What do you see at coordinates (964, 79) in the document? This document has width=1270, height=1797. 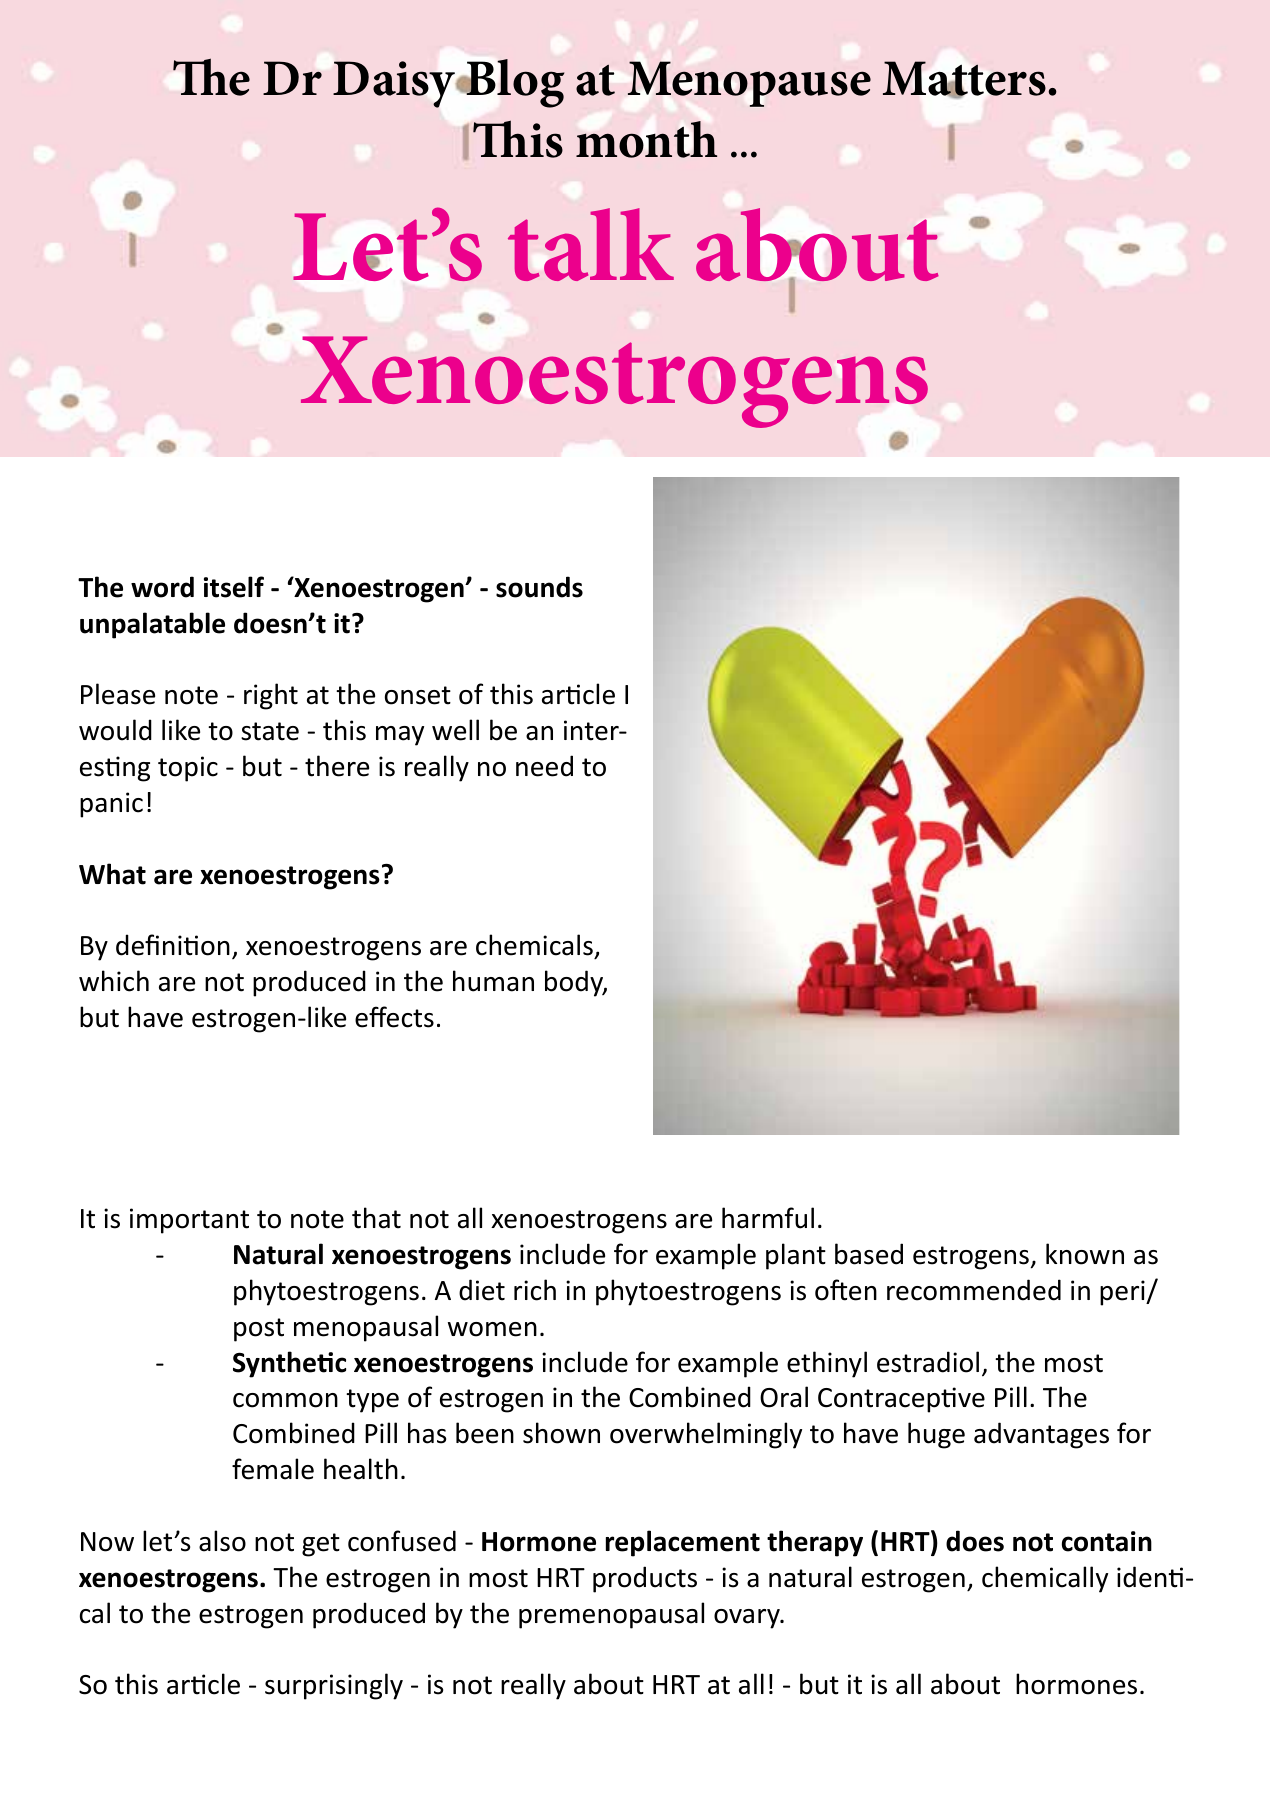 I see `Matters` at bounding box center [964, 79].
